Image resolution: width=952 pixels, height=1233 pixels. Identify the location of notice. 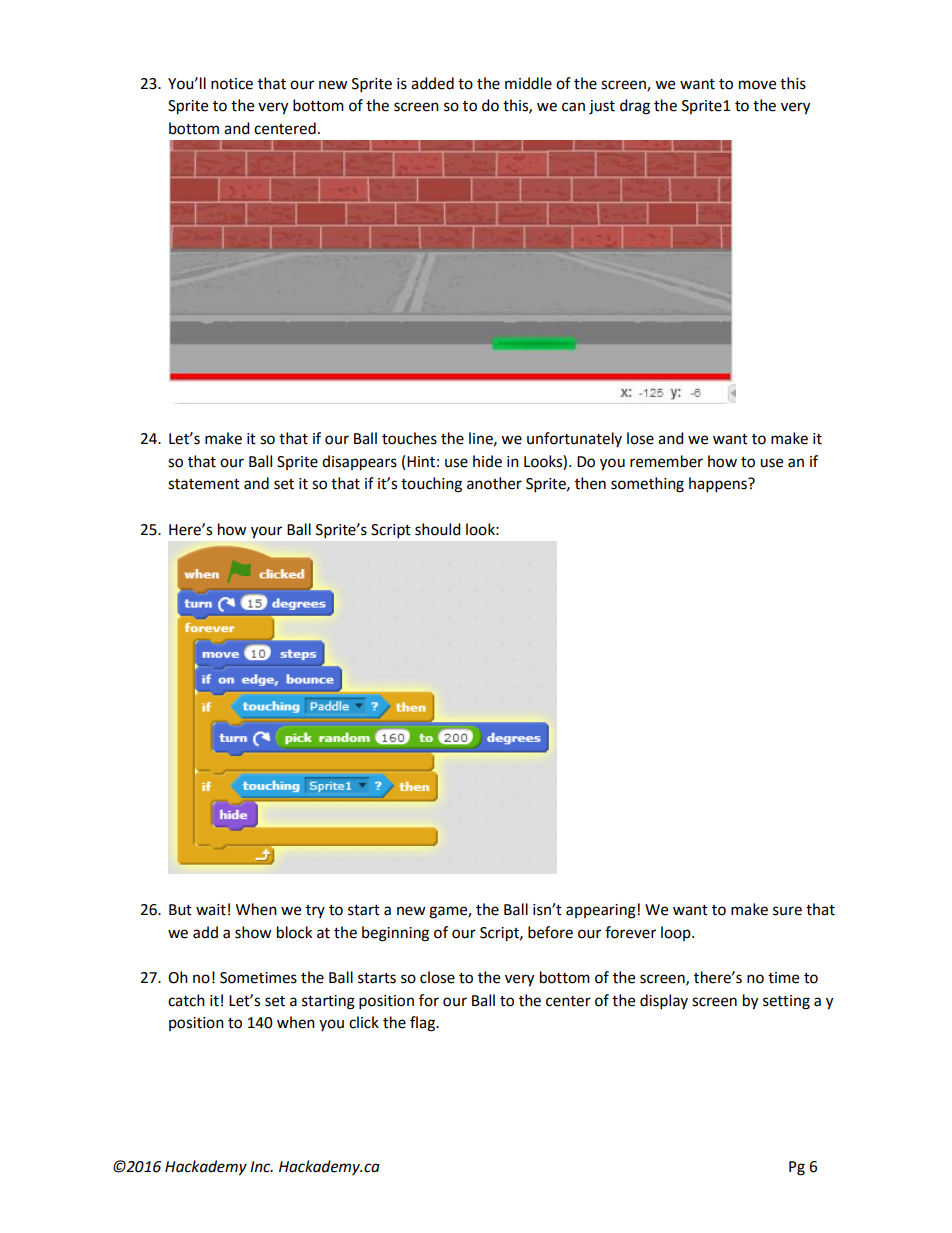
(232, 84).
